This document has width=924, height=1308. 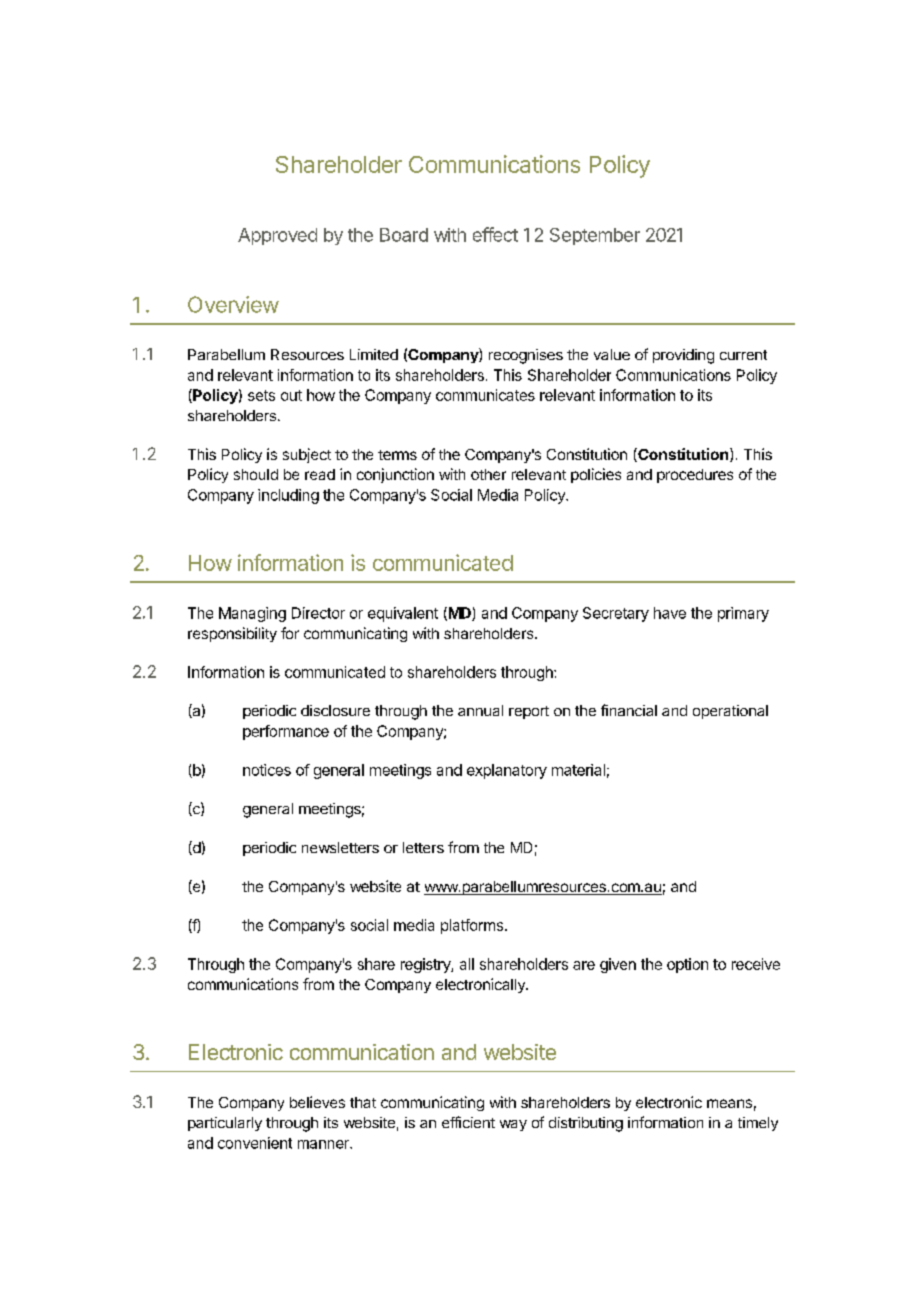 What do you see at coordinates (286, 732) in the document?
I see `performance` at bounding box center [286, 732].
